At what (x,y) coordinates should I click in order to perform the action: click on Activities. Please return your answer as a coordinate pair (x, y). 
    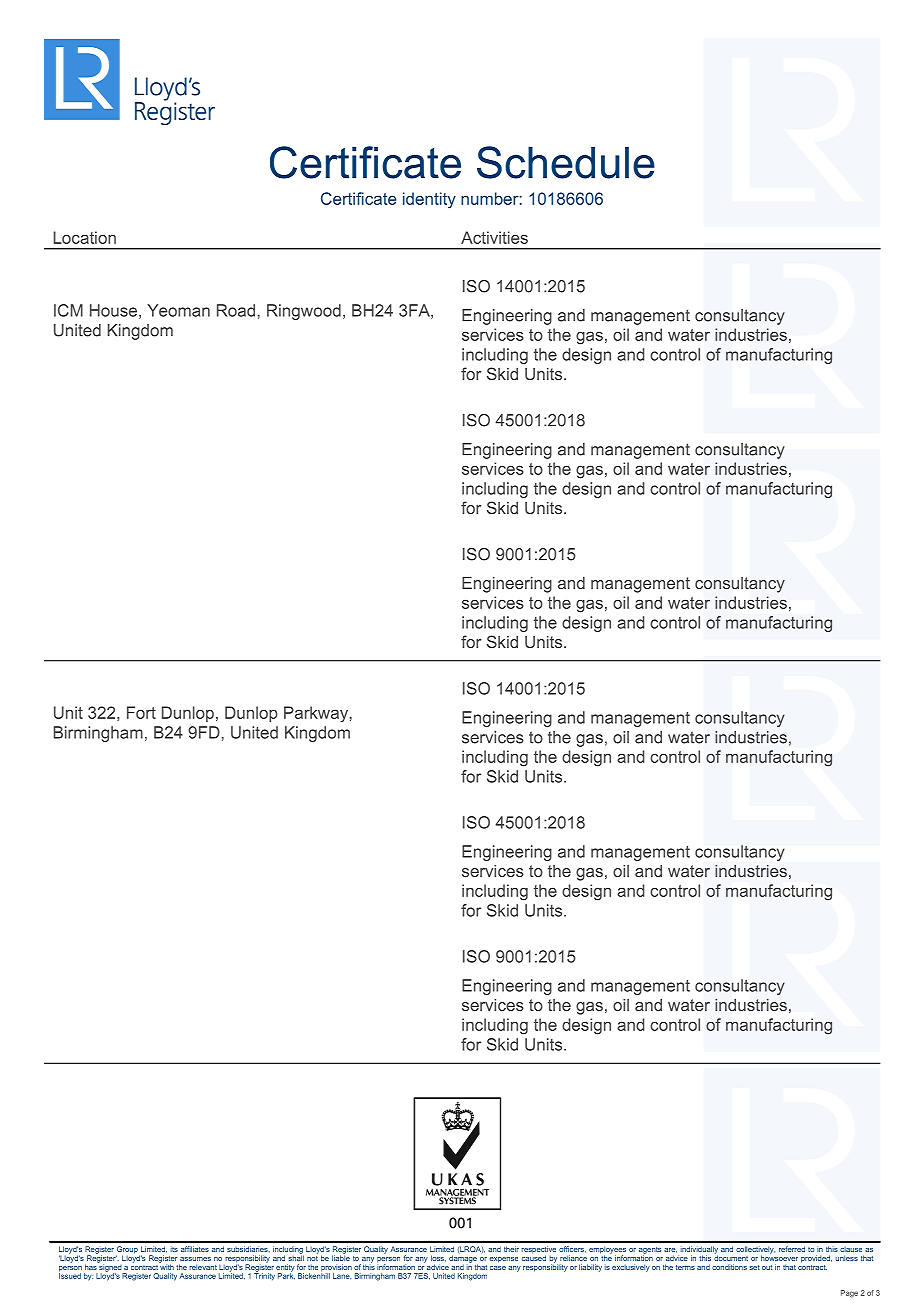
    Looking at the image, I should click on (494, 237).
